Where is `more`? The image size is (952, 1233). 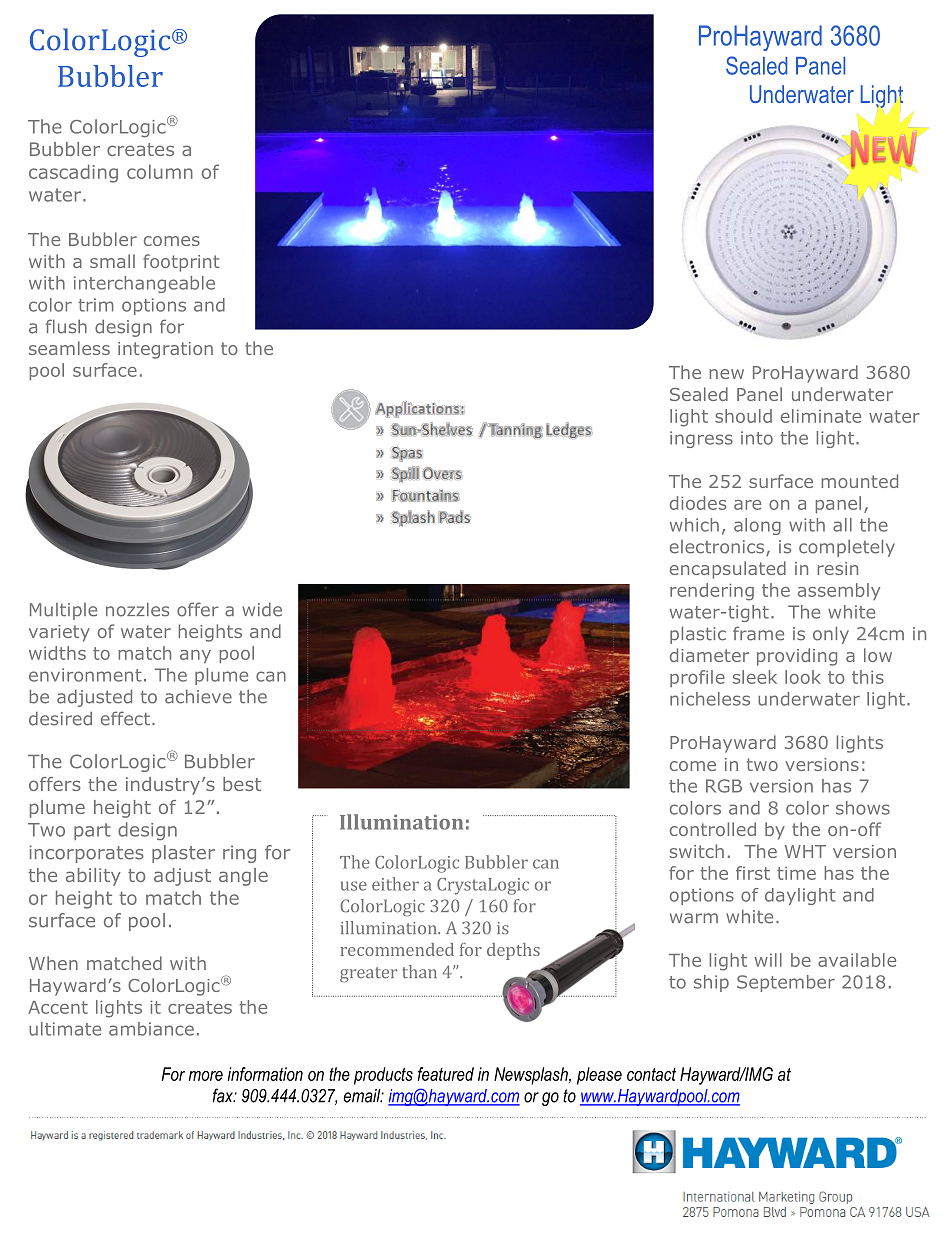 more is located at coordinates (206, 1076).
